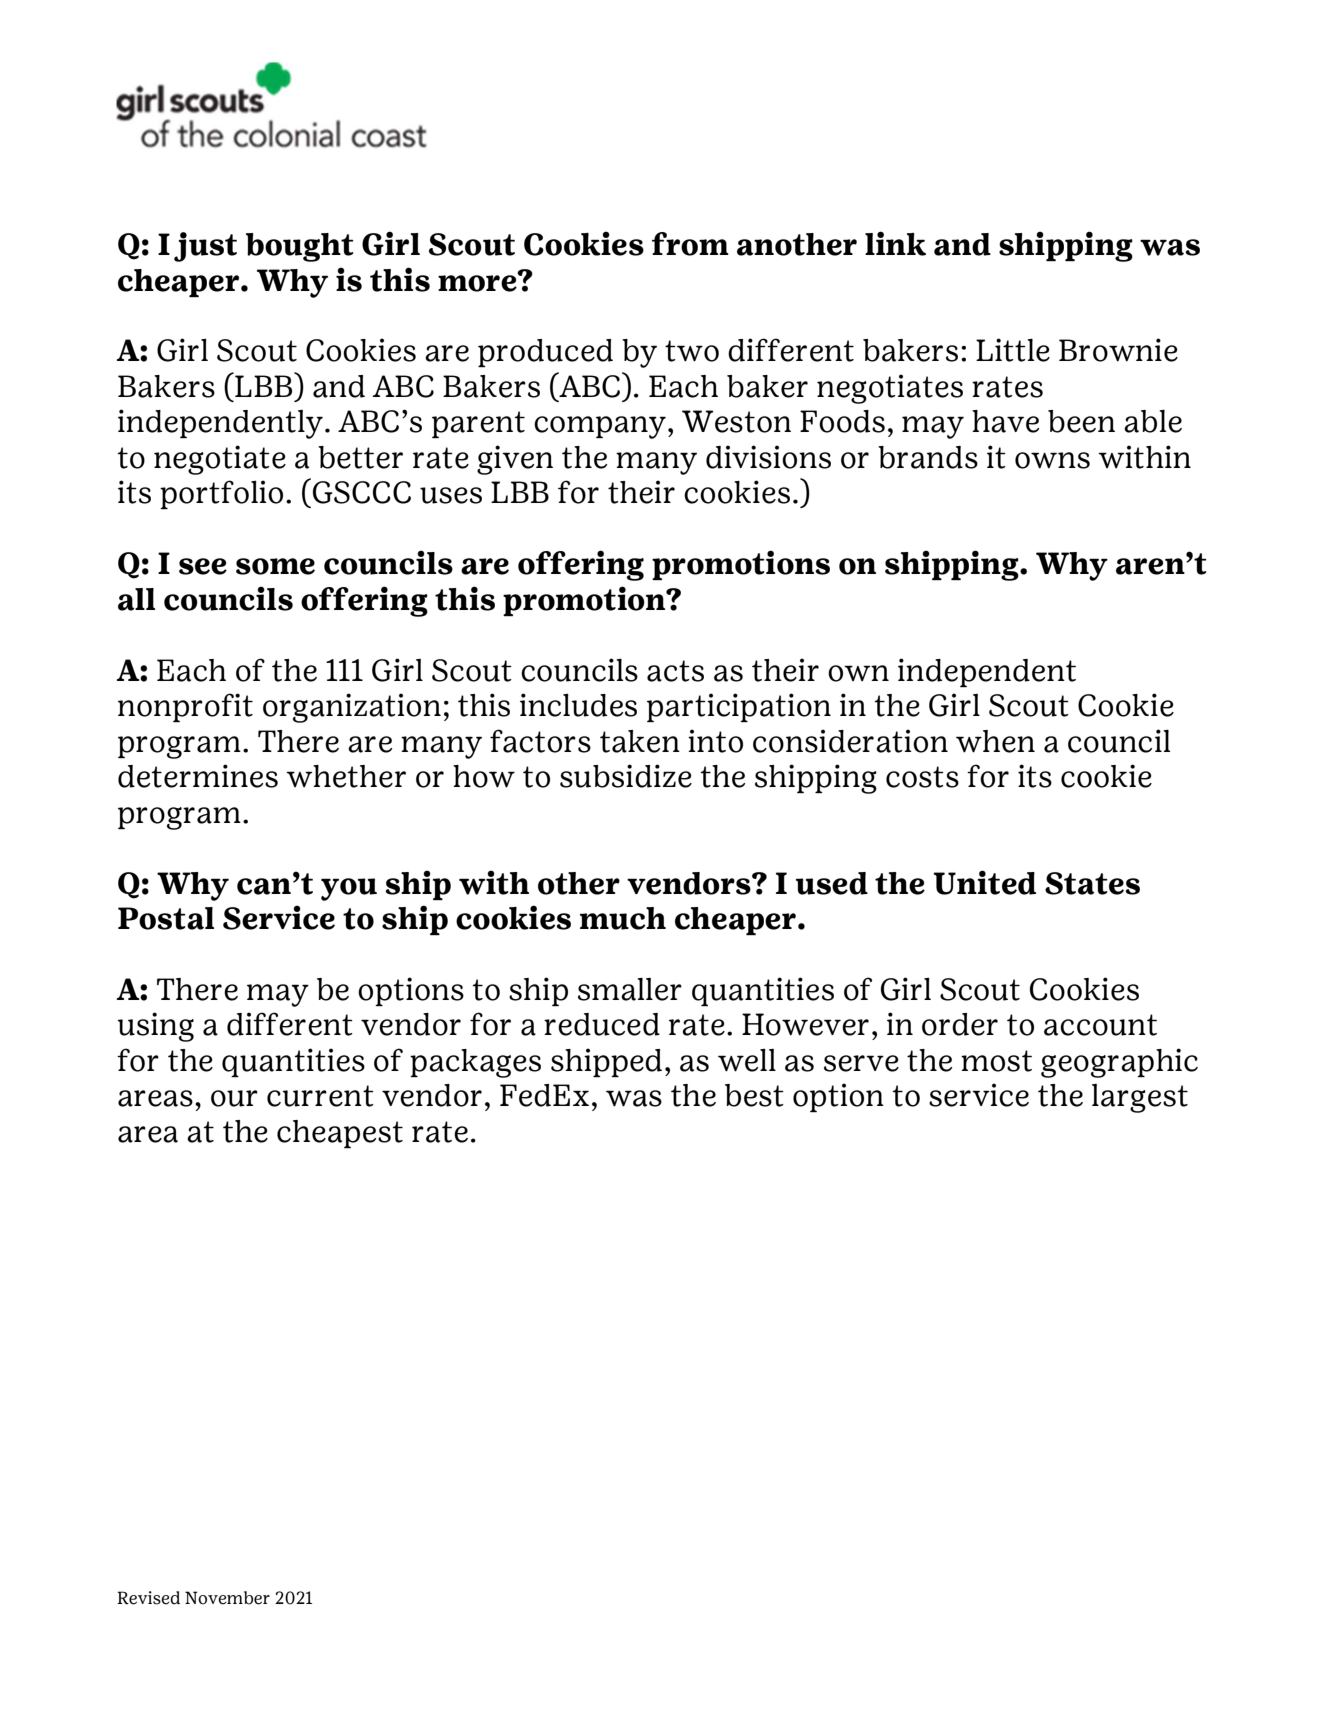 Image resolution: width=1326 pixels, height=1715 pixels. I want to click on when, so click(995, 741).
